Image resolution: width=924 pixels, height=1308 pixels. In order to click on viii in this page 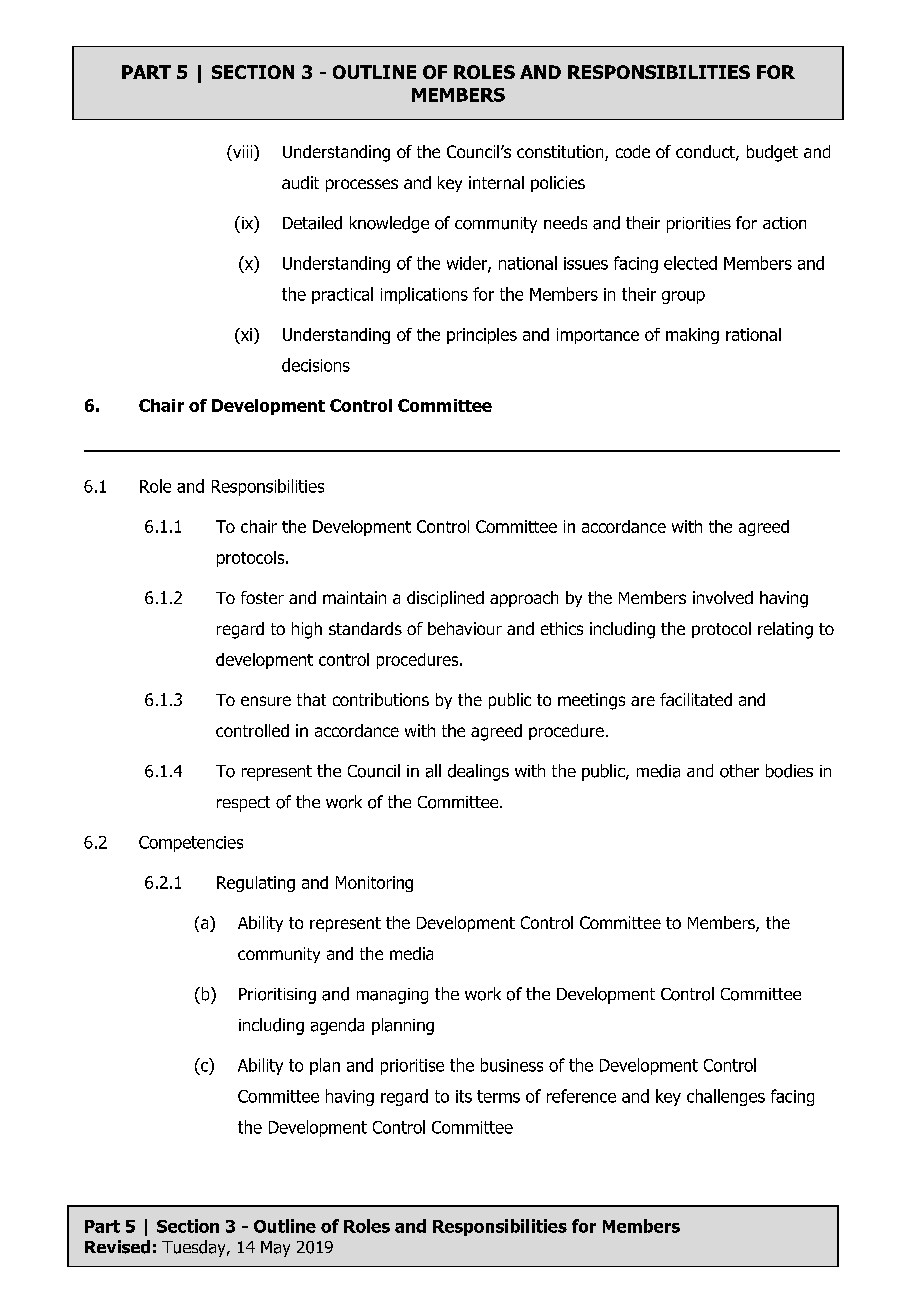, I will do `click(243, 153)`.
